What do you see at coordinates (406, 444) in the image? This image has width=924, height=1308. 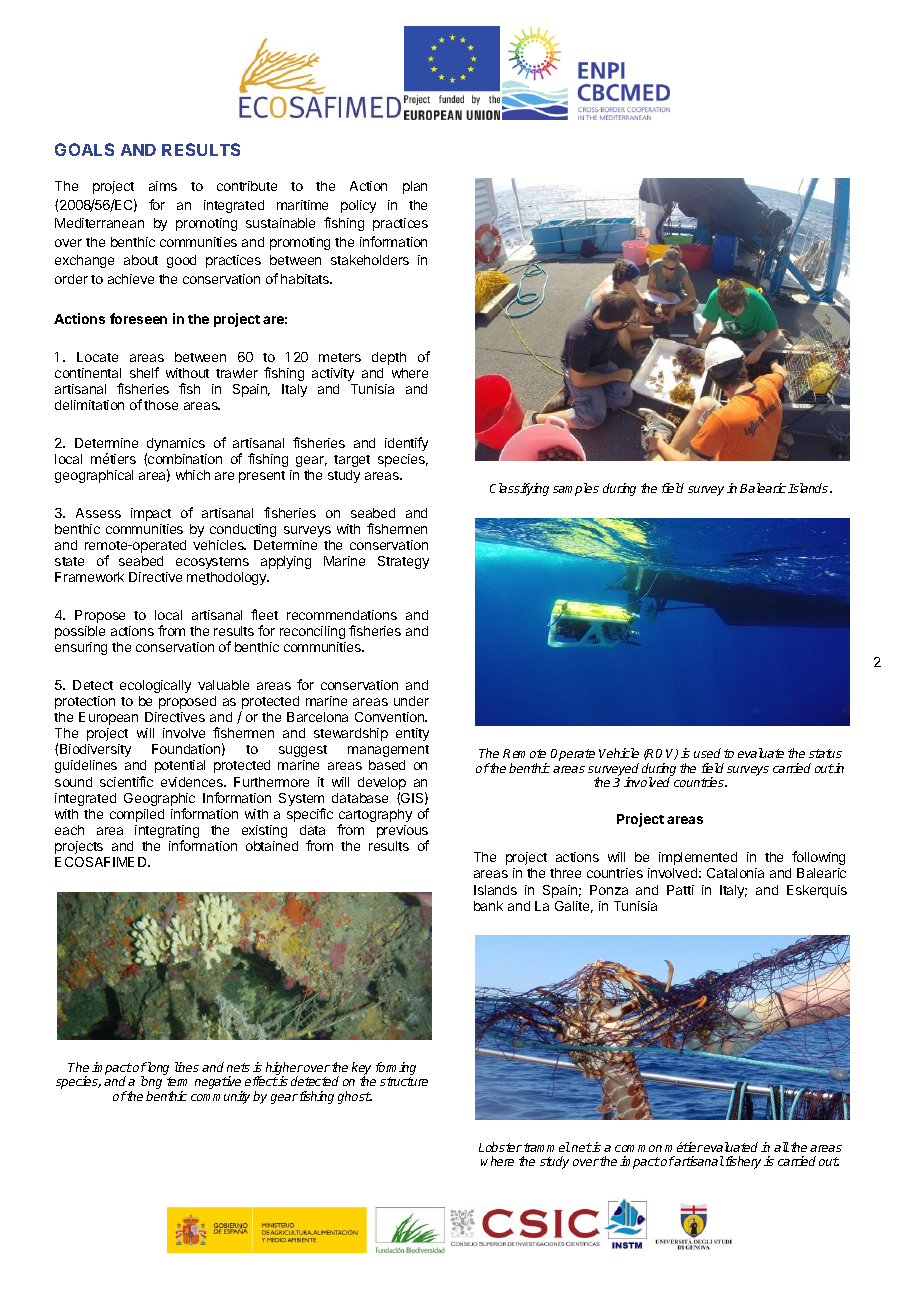 I see `identify` at bounding box center [406, 444].
